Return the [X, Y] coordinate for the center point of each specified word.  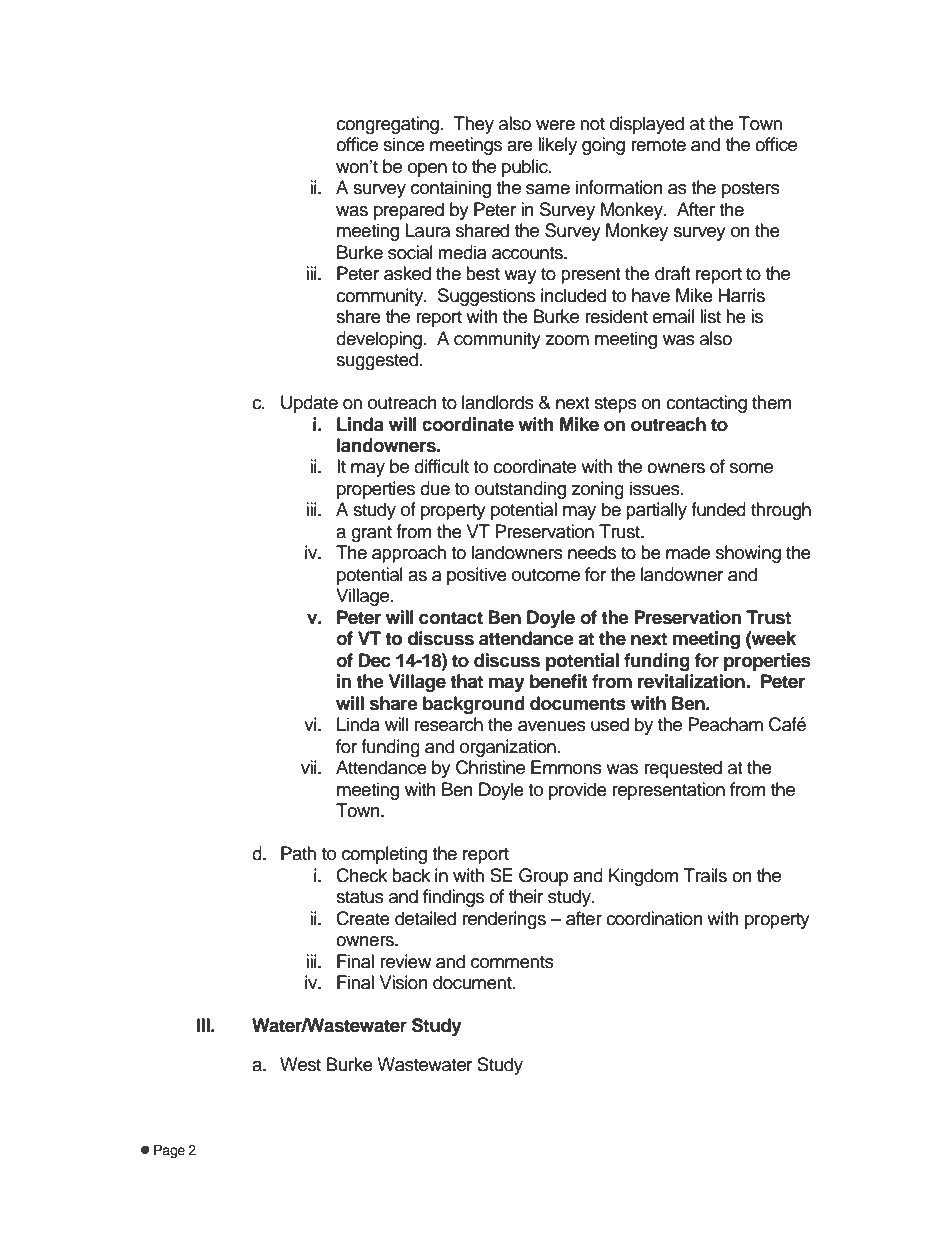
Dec [375, 660]
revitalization [692, 681]
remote [658, 145]
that [466, 681]
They [474, 125]
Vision [404, 982]
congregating [387, 125]
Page [169, 1151]
